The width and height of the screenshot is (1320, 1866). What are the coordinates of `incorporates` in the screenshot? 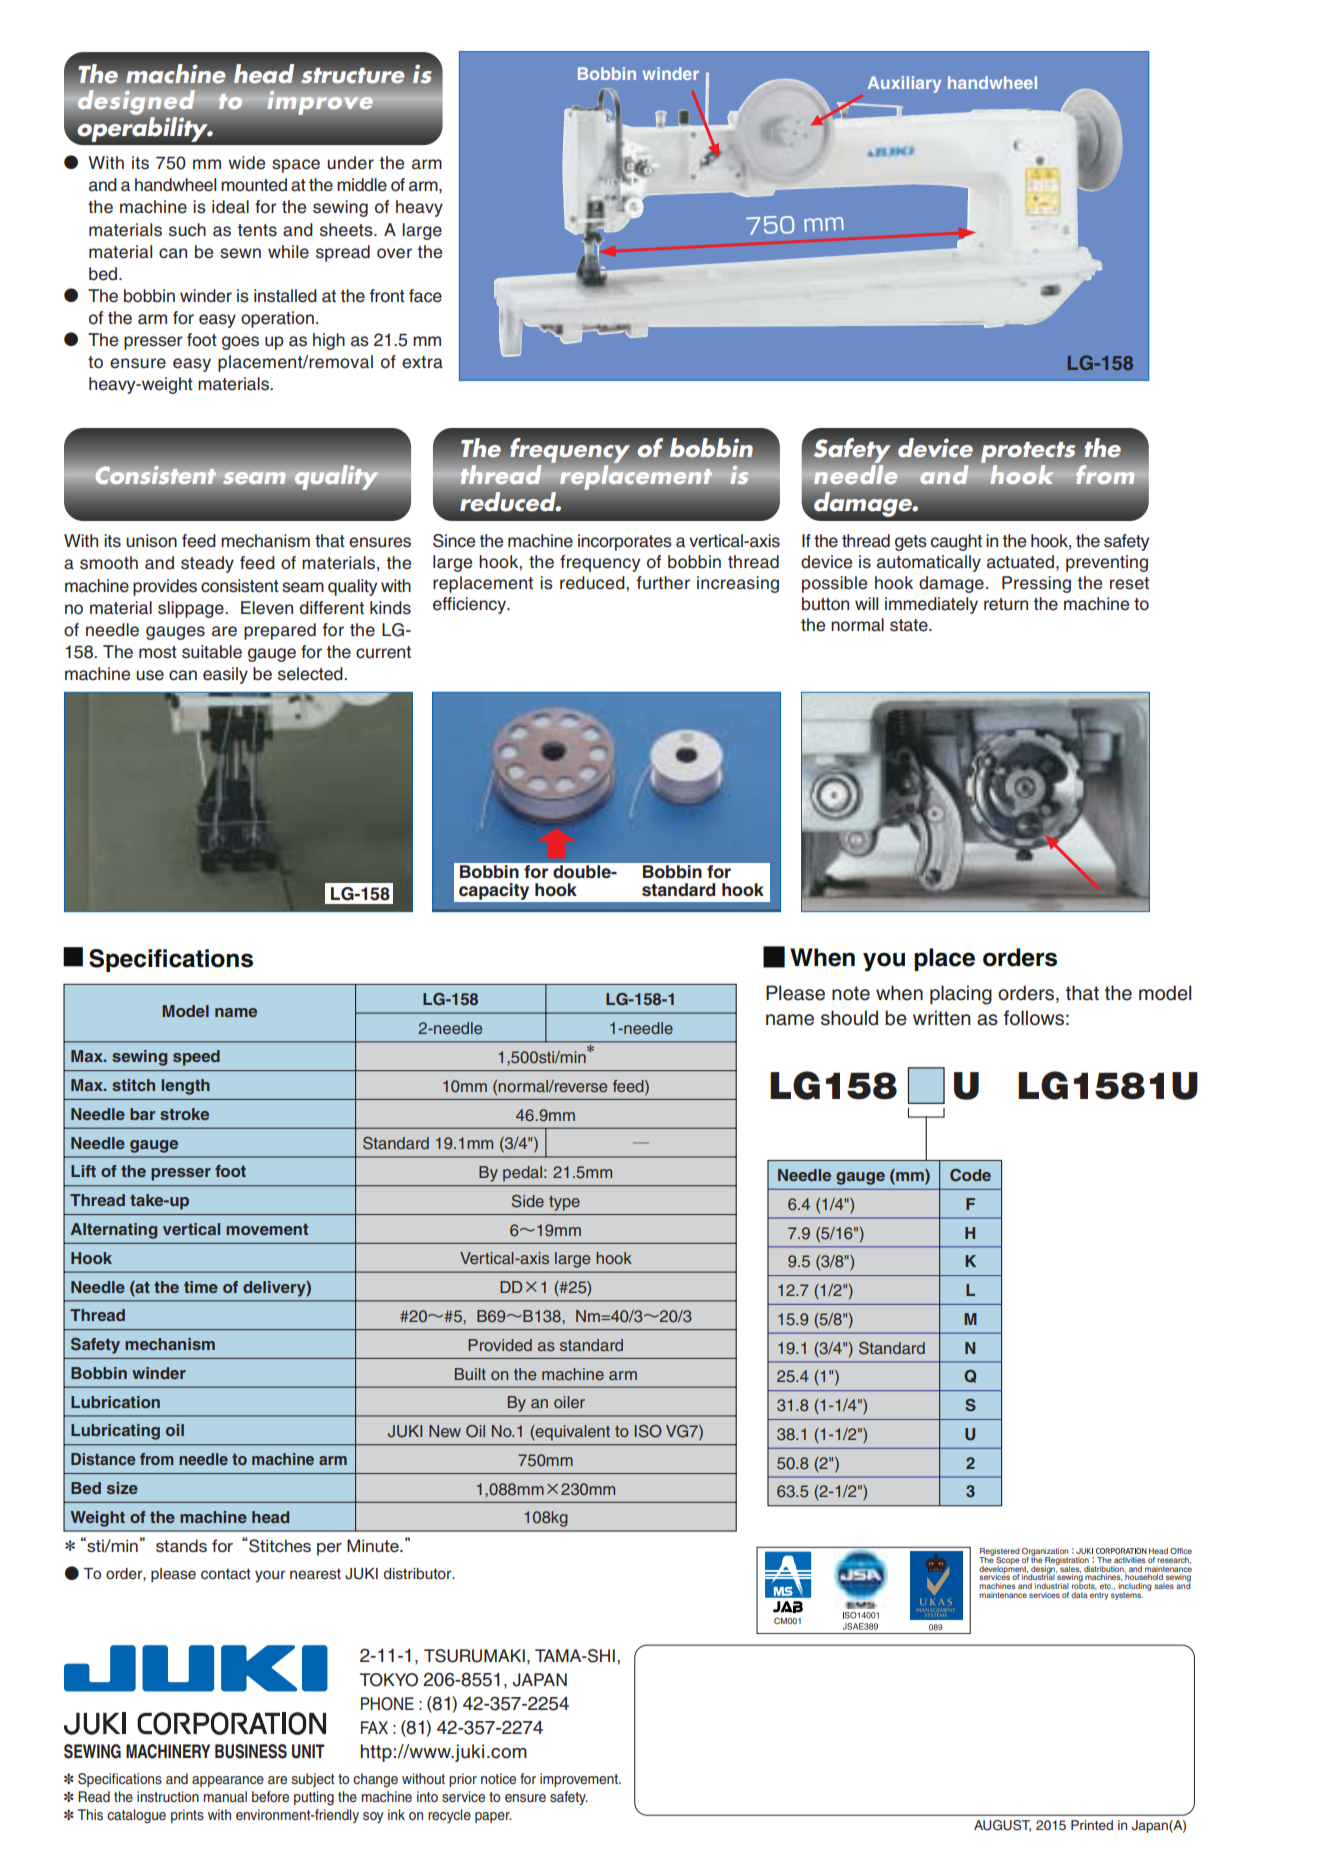 It's located at (625, 542).
